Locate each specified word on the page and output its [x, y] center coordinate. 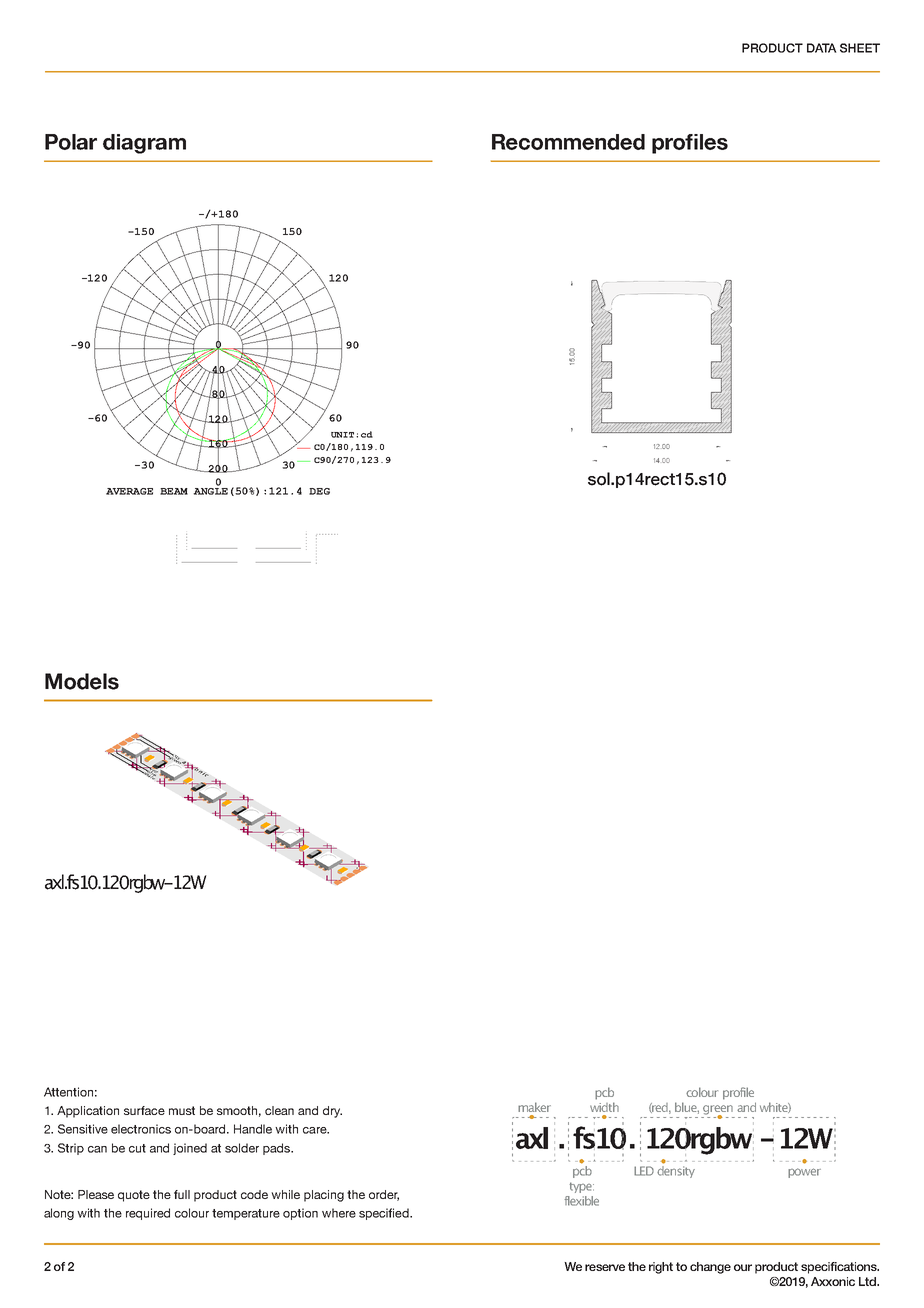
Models [82, 681]
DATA [822, 48]
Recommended [568, 142]
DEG [319, 491]
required [148, 1214]
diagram [144, 144]
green [718, 1111]
